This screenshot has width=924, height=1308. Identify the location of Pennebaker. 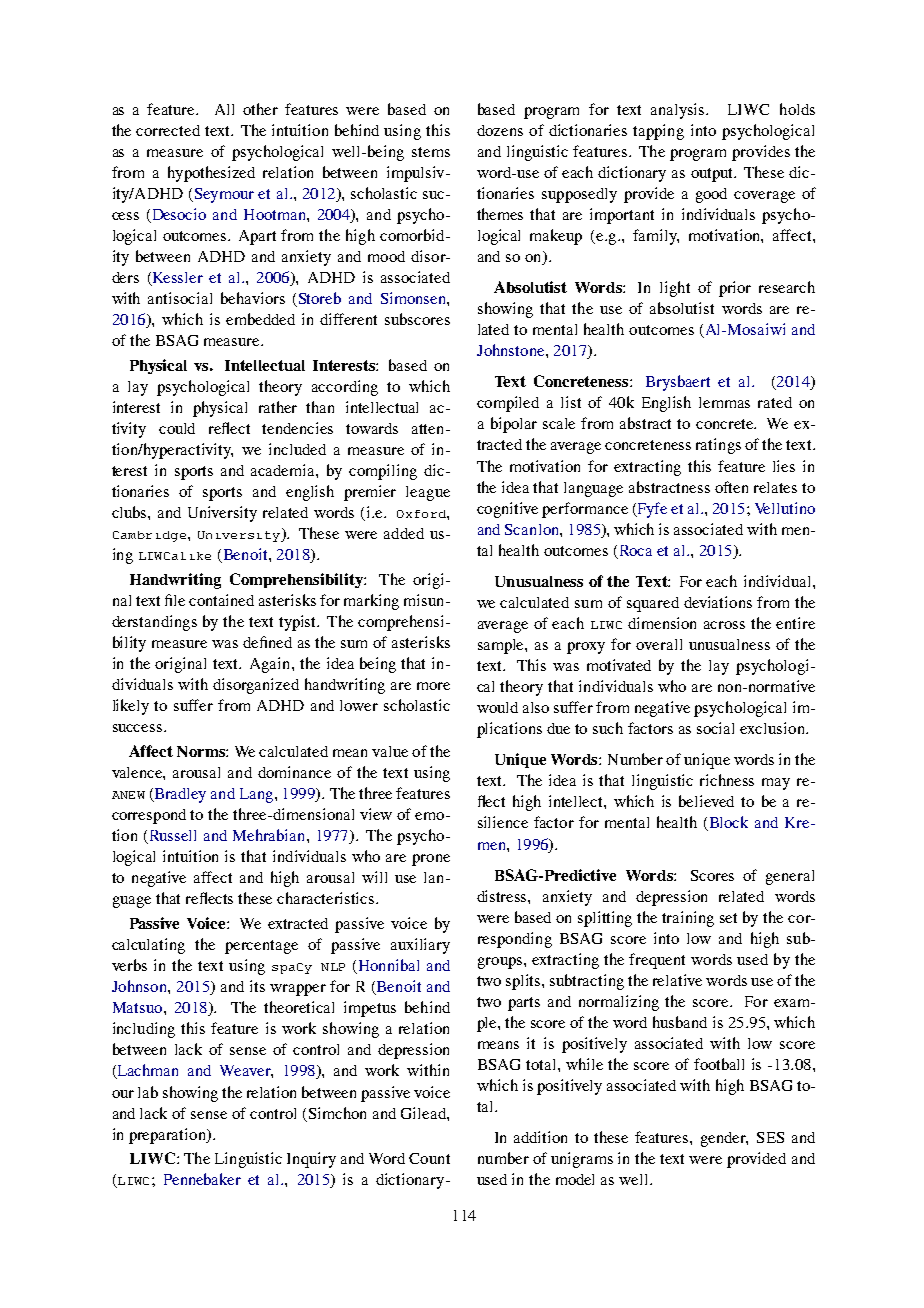
(202, 1179).
